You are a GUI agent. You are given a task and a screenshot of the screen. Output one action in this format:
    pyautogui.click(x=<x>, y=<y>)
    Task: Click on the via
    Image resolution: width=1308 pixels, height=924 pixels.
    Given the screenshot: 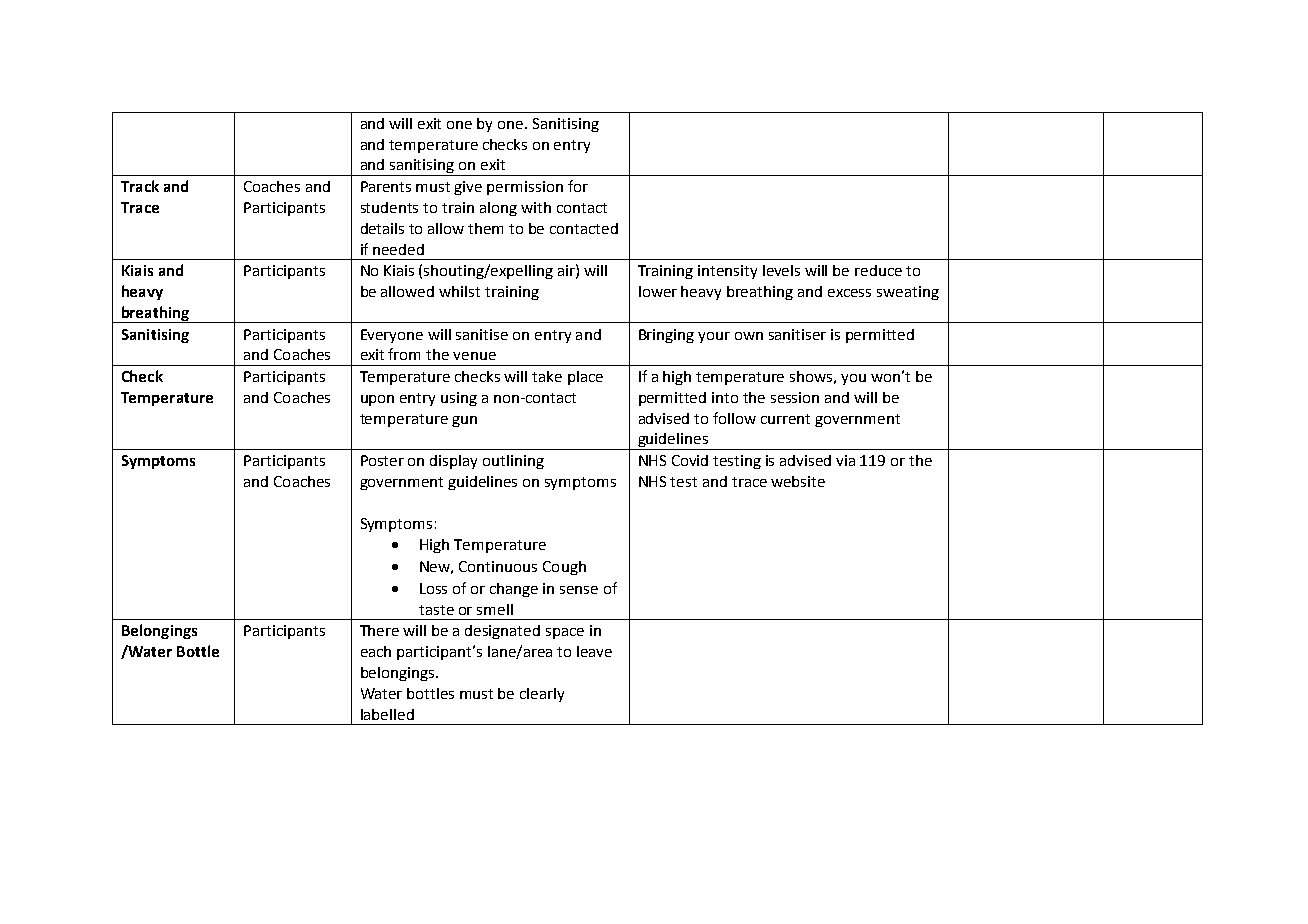 What is the action you would take?
    pyautogui.click(x=845, y=460)
